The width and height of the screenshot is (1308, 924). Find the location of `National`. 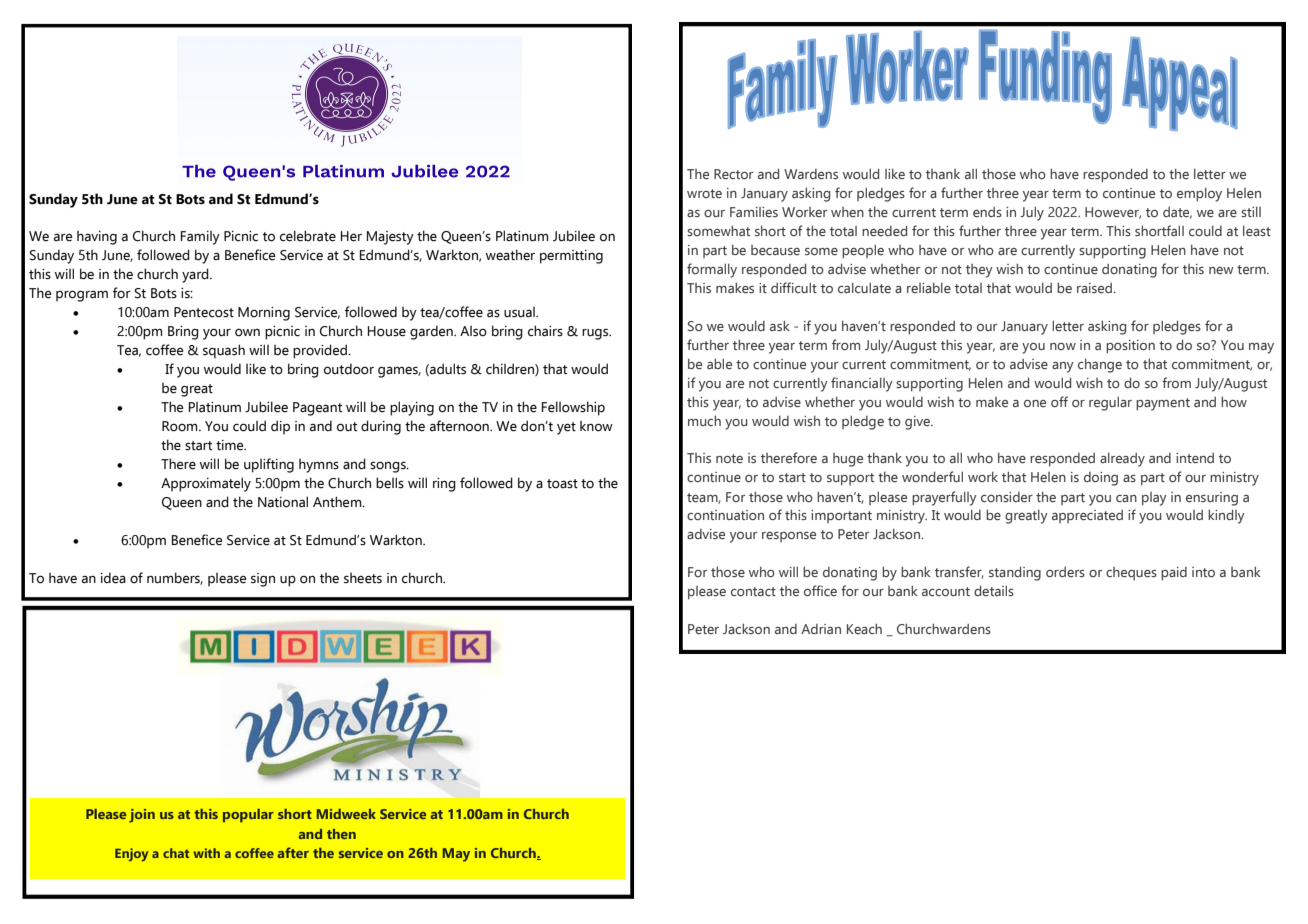

National is located at coordinates (283, 502).
